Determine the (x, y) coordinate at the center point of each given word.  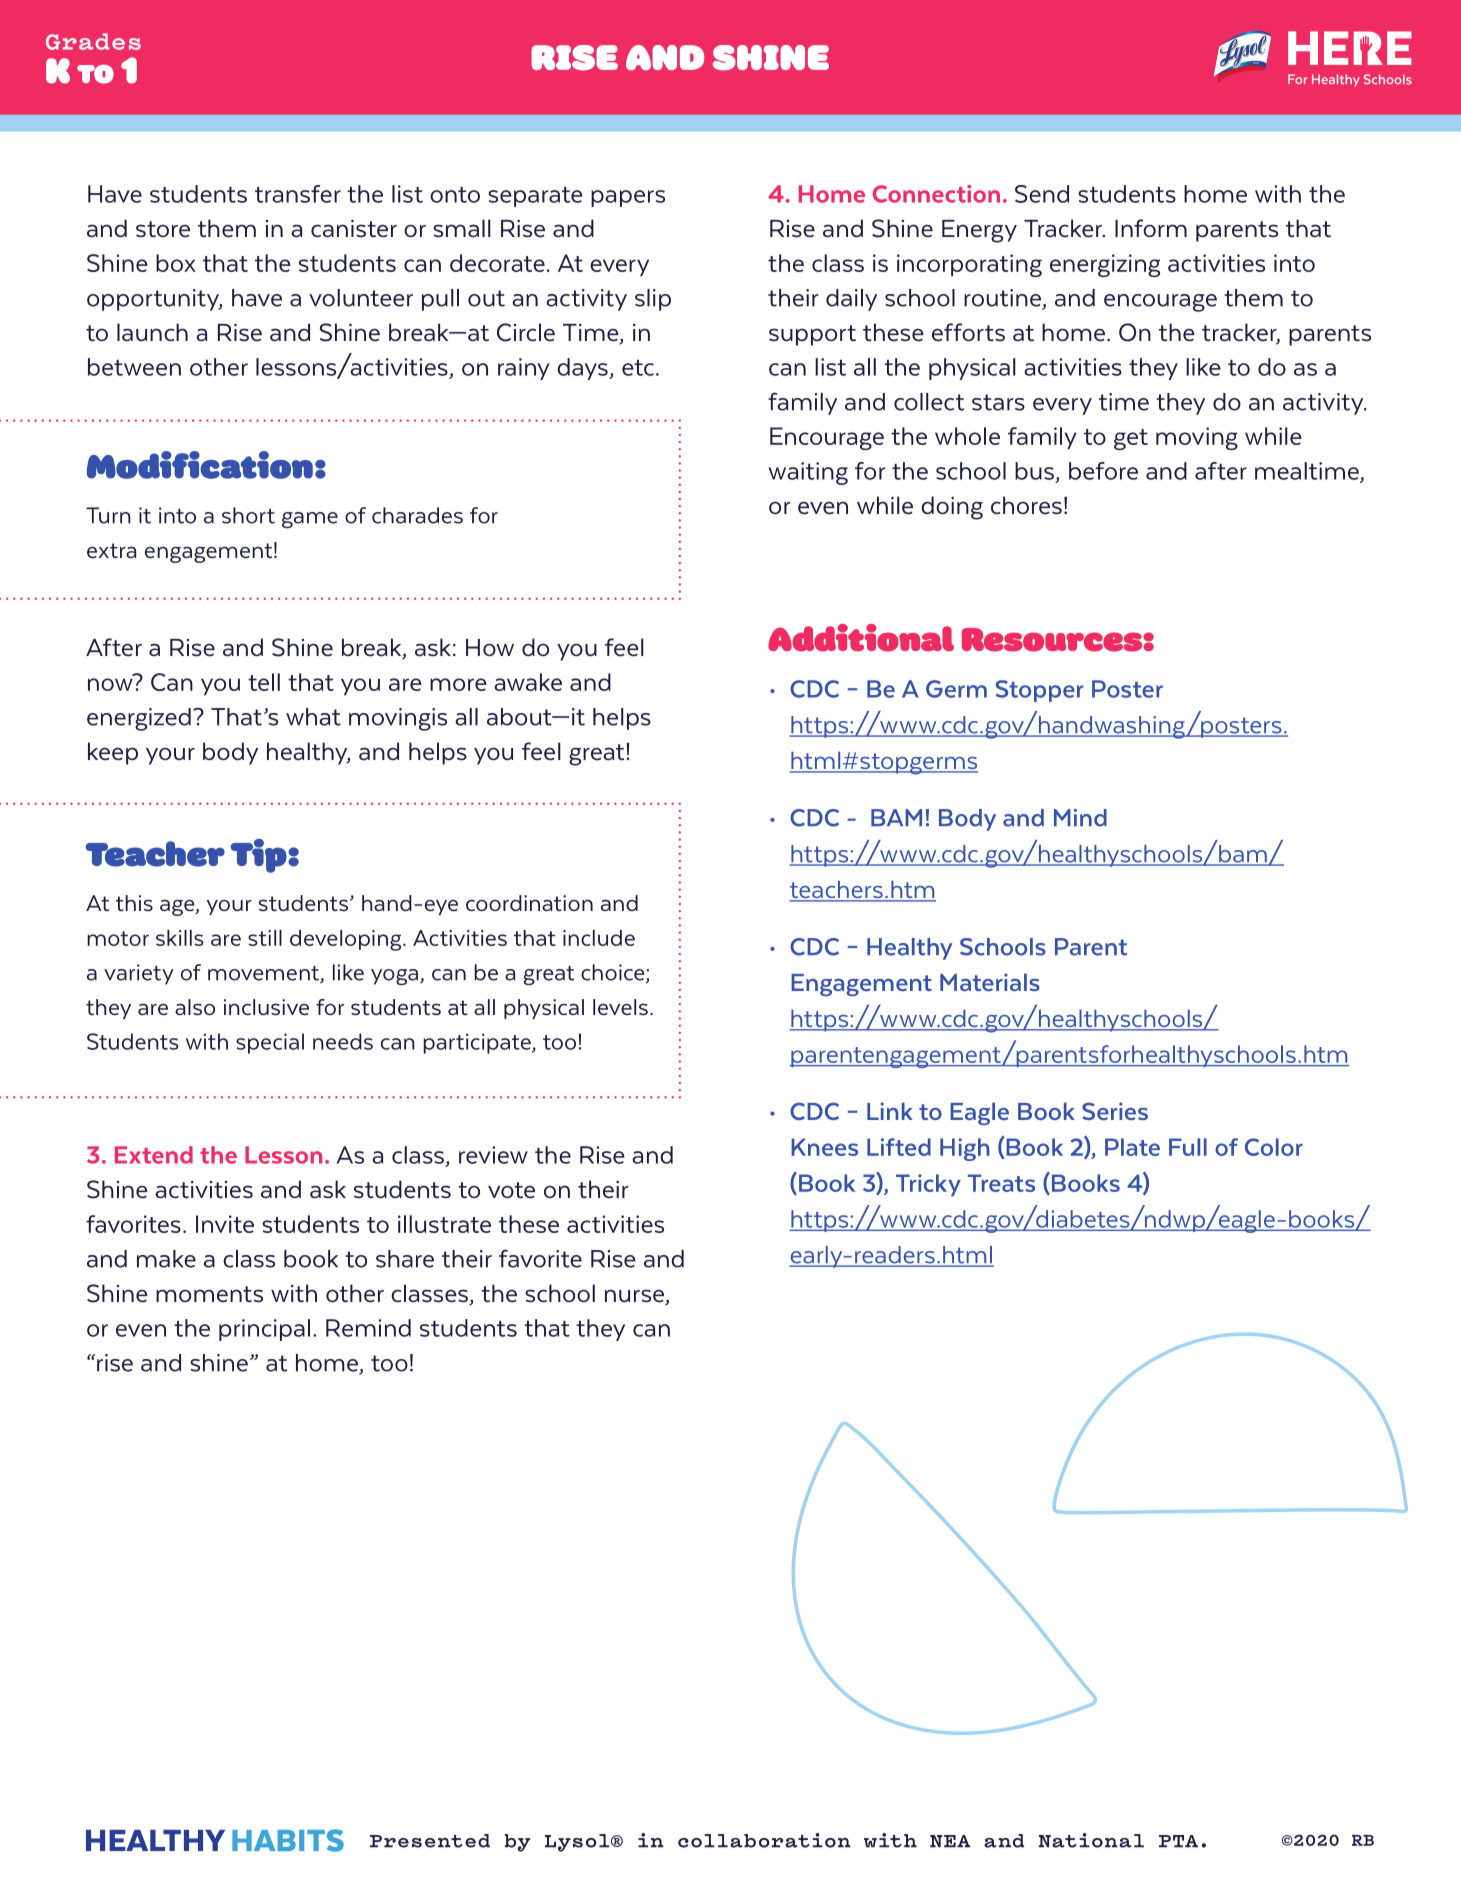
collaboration (764, 1840)
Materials (990, 982)
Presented (430, 1841)
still (265, 938)
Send (1042, 194)
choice (614, 973)
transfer (298, 194)
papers (628, 198)
